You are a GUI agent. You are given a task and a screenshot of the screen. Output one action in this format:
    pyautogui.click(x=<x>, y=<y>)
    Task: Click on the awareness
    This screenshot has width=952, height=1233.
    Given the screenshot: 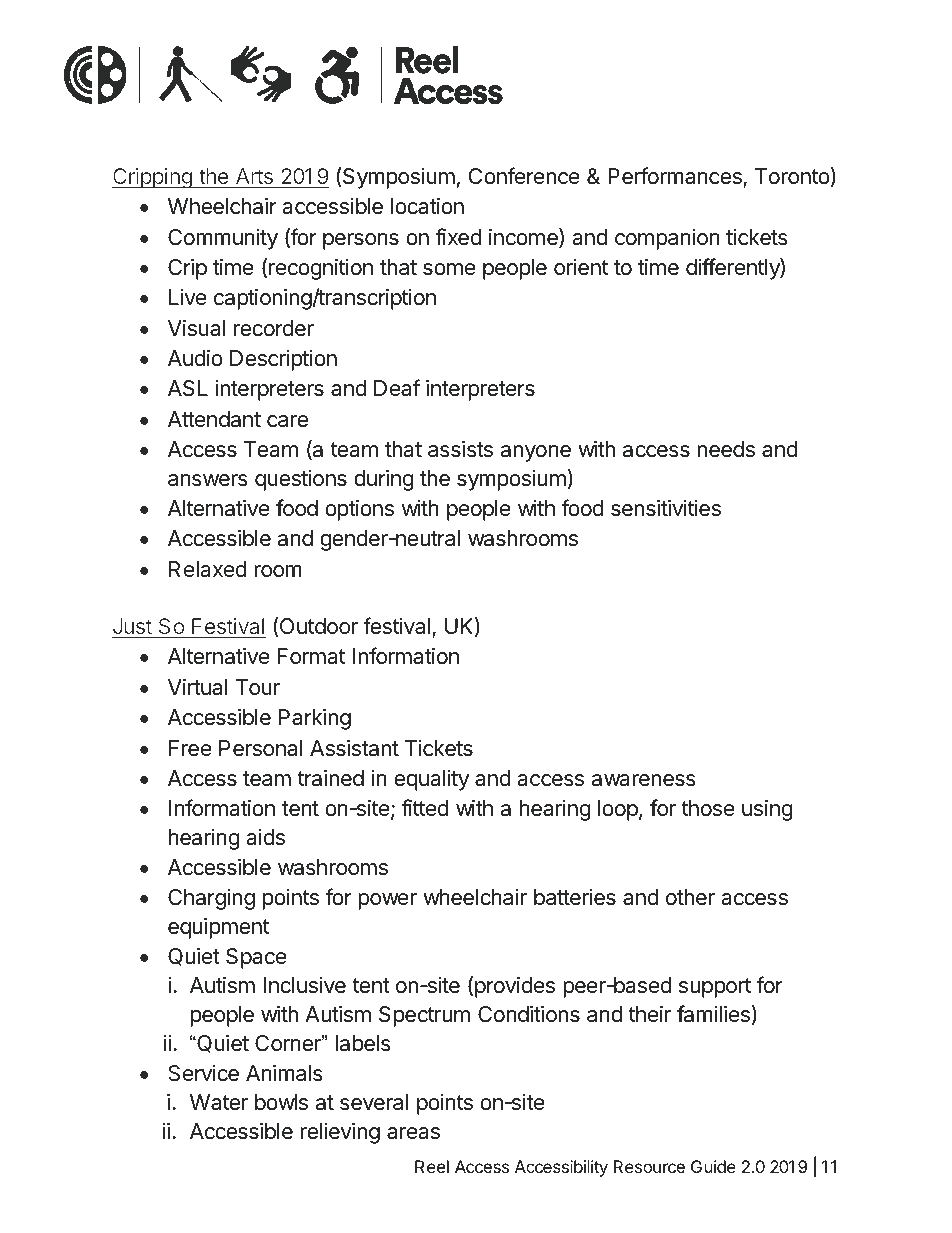 What is the action you would take?
    pyautogui.click(x=644, y=780)
